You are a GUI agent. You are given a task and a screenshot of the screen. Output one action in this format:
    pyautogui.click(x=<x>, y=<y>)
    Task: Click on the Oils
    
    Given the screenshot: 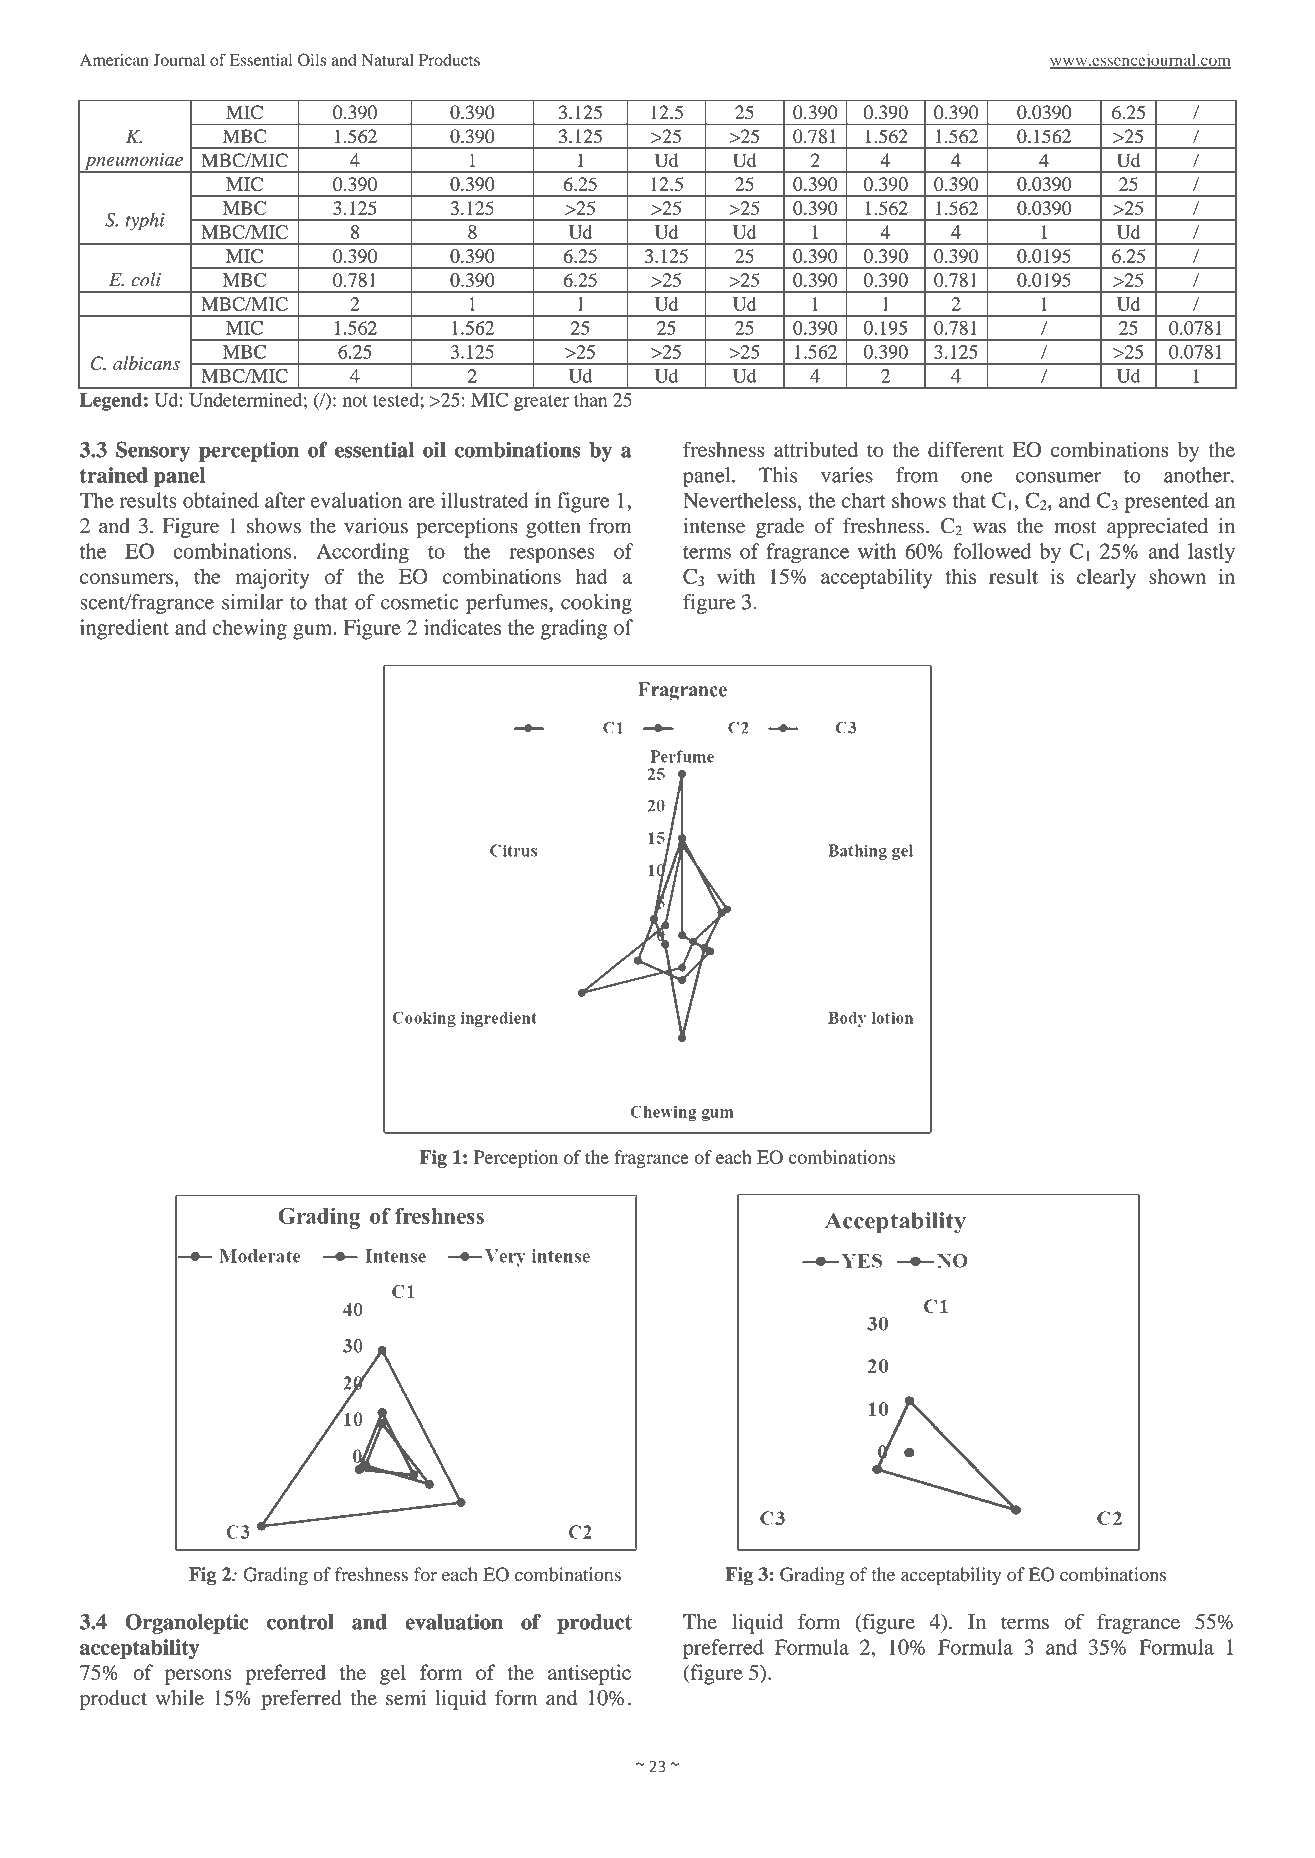 What is the action you would take?
    pyautogui.click(x=312, y=59)
